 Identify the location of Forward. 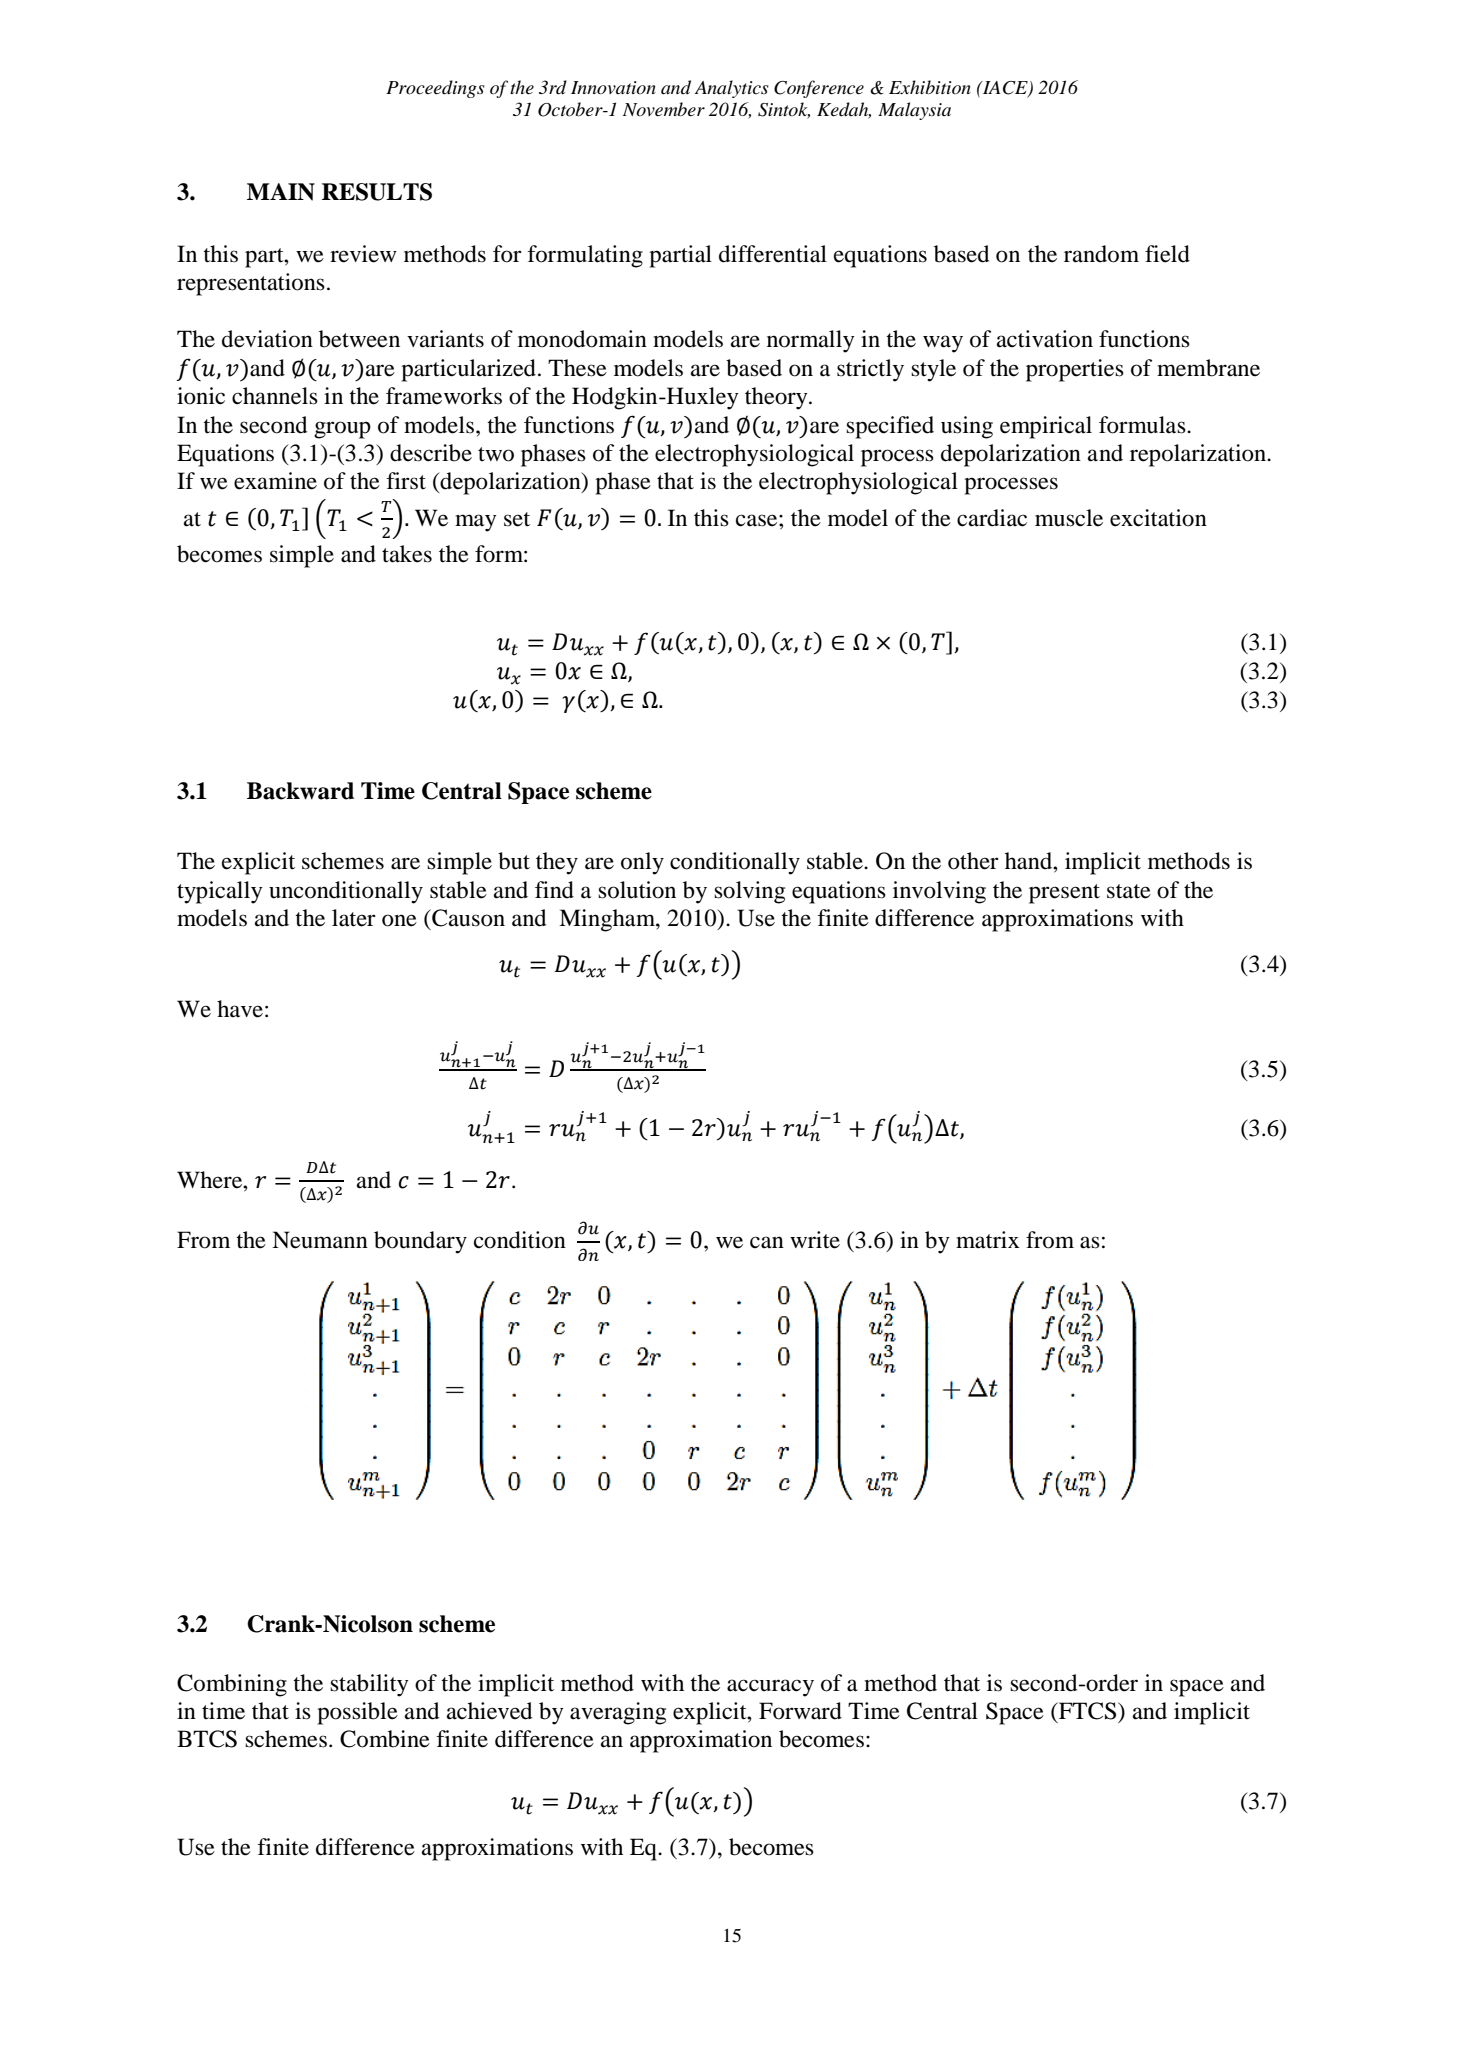
(800, 1711).
